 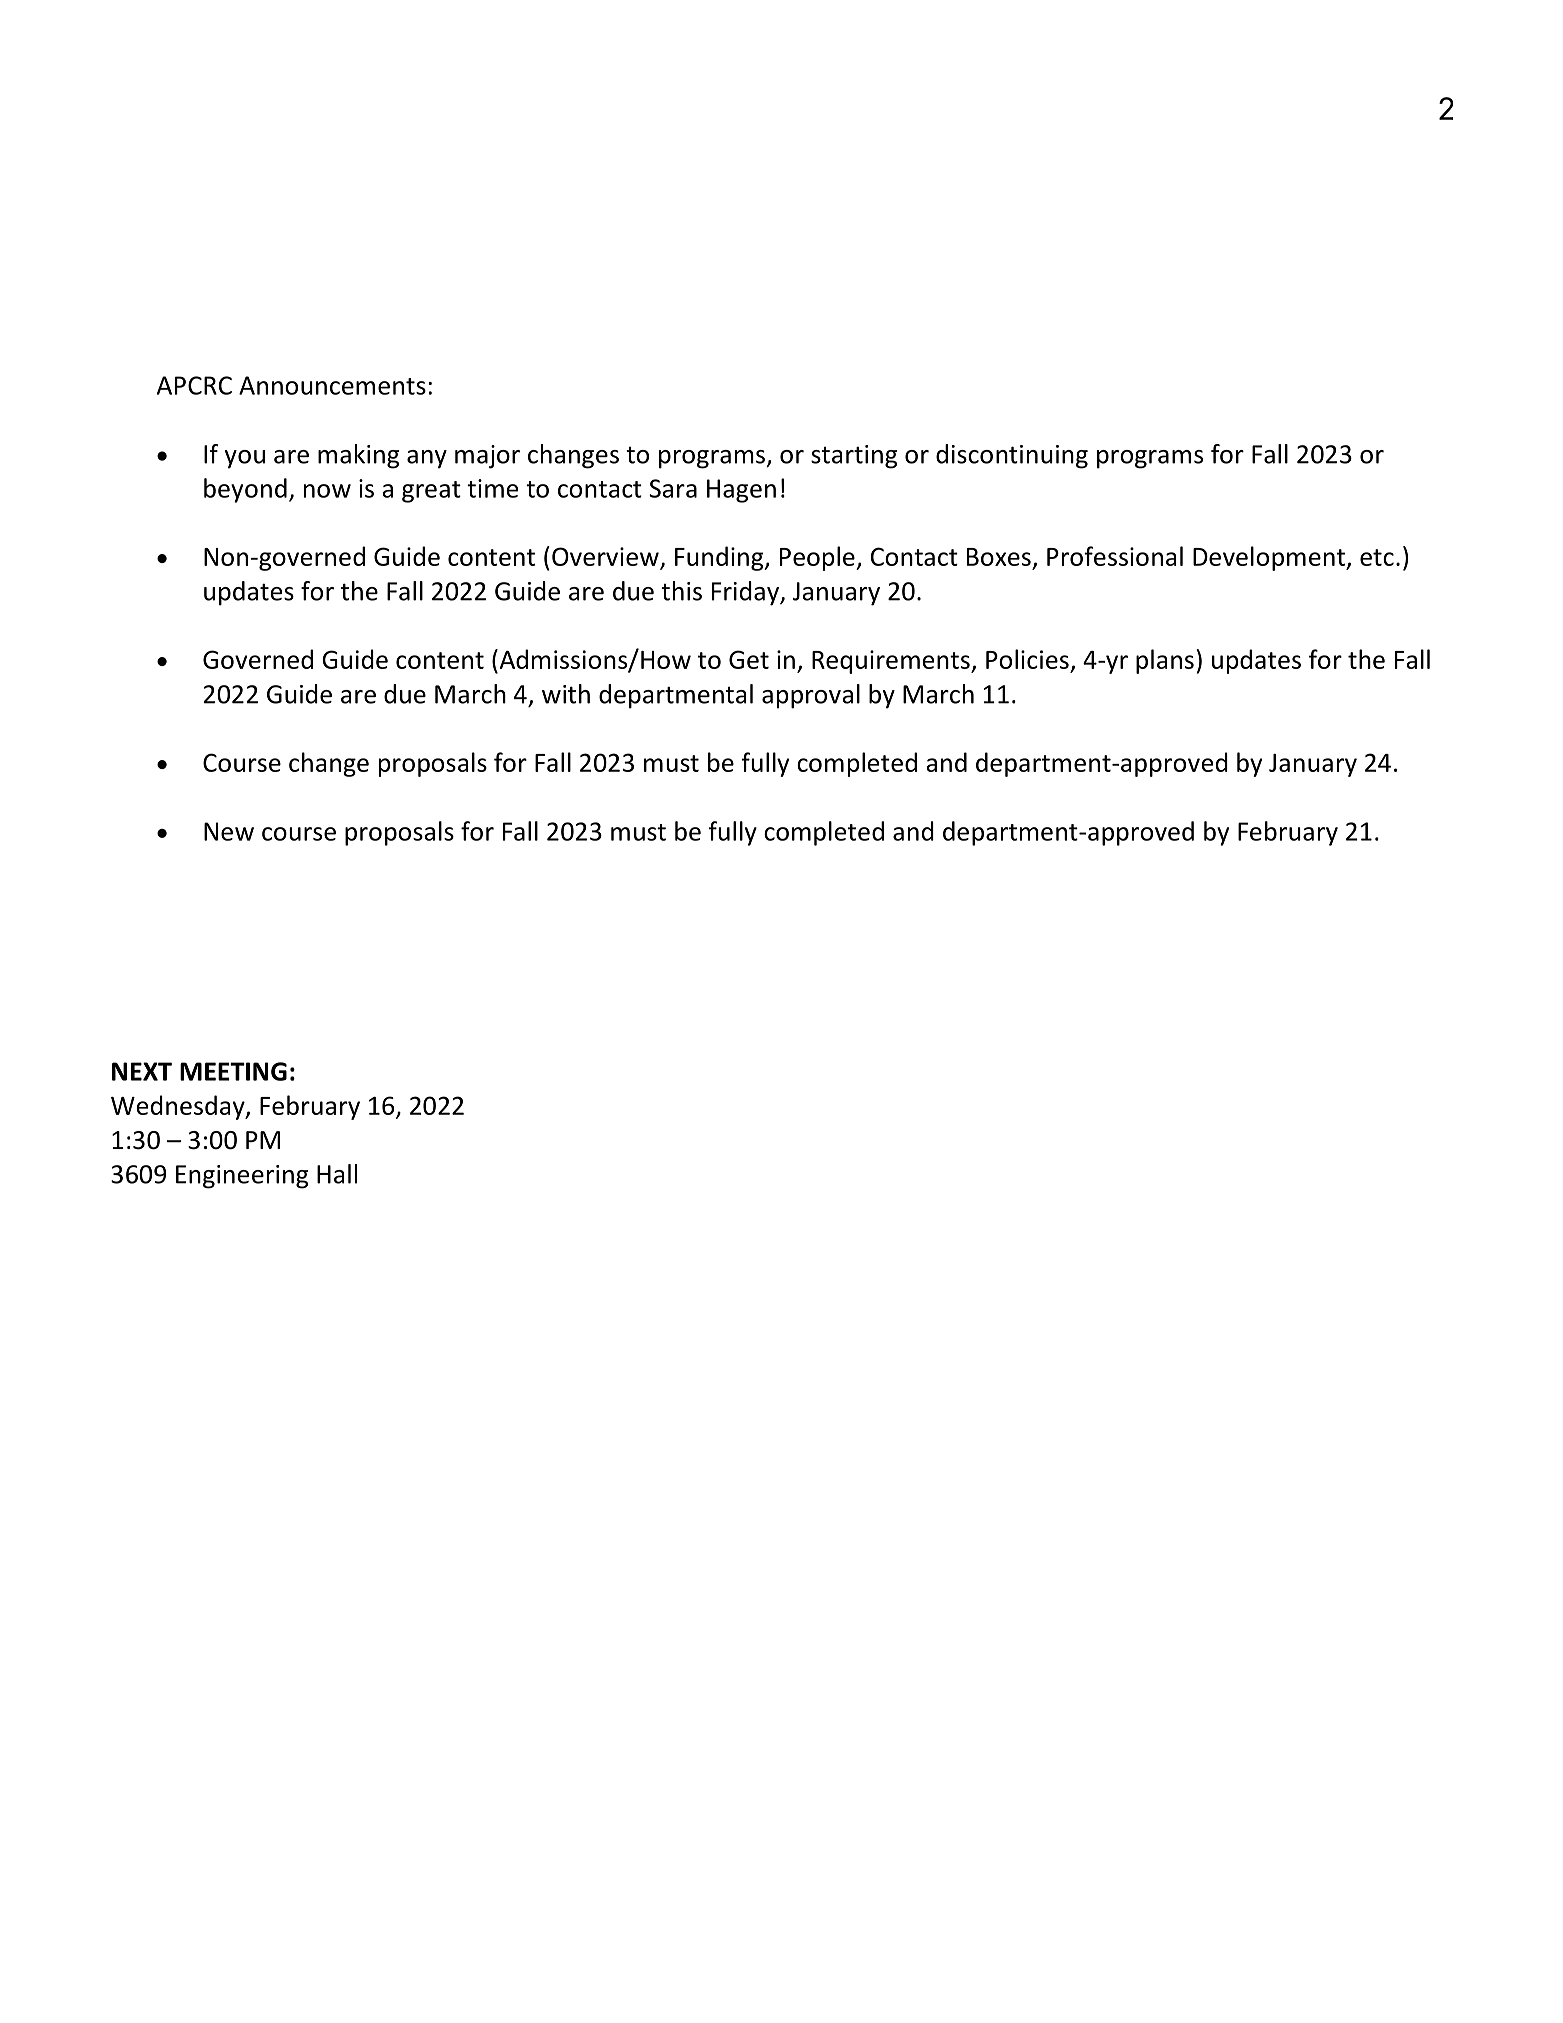 I want to click on MEETING, so click(x=233, y=1071).
